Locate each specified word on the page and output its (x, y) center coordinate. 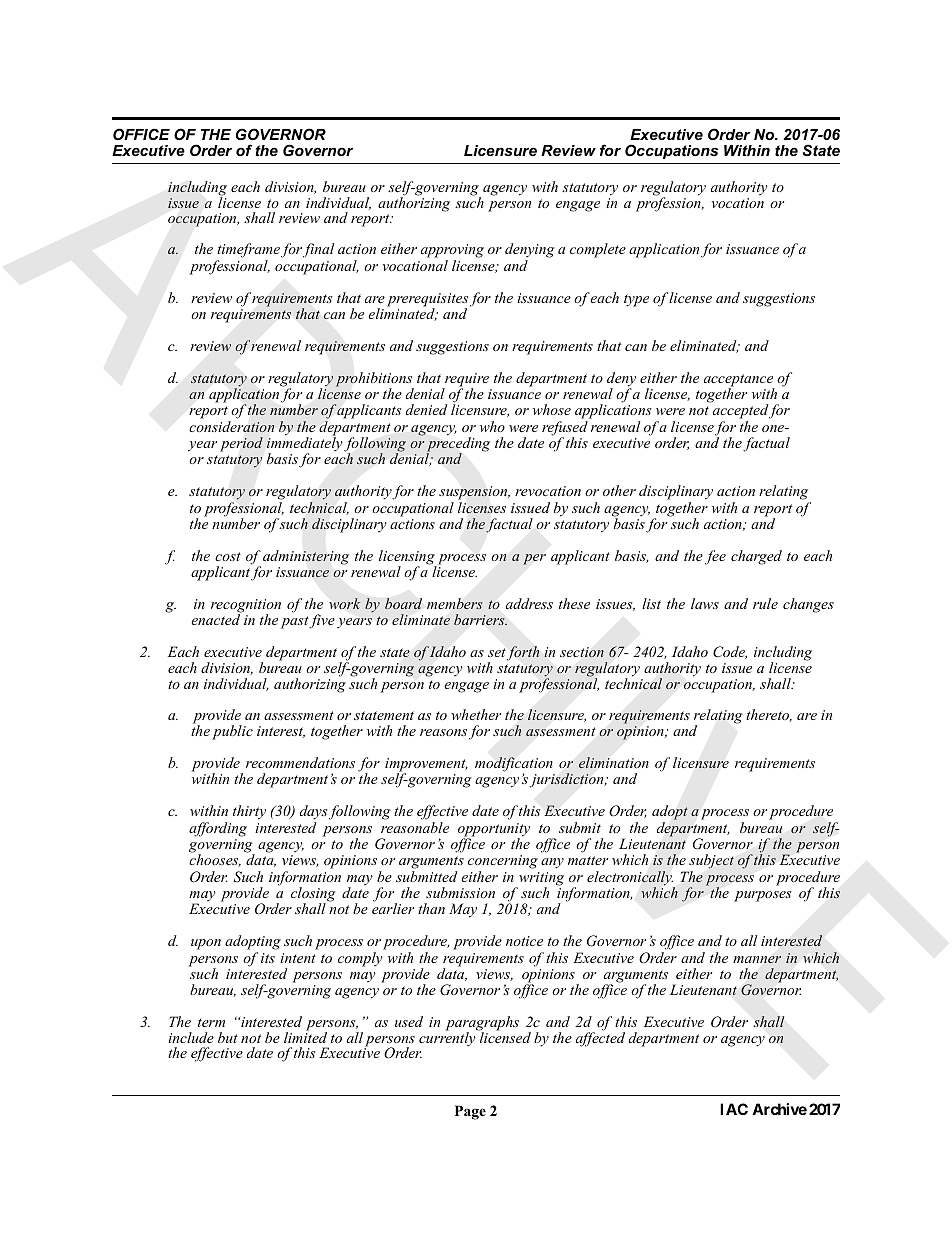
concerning (503, 863)
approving (452, 252)
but (228, 1037)
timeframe (248, 252)
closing (313, 895)
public (232, 732)
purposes (763, 896)
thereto (769, 715)
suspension (474, 494)
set (497, 652)
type (636, 300)
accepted (739, 412)
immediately (305, 444)
